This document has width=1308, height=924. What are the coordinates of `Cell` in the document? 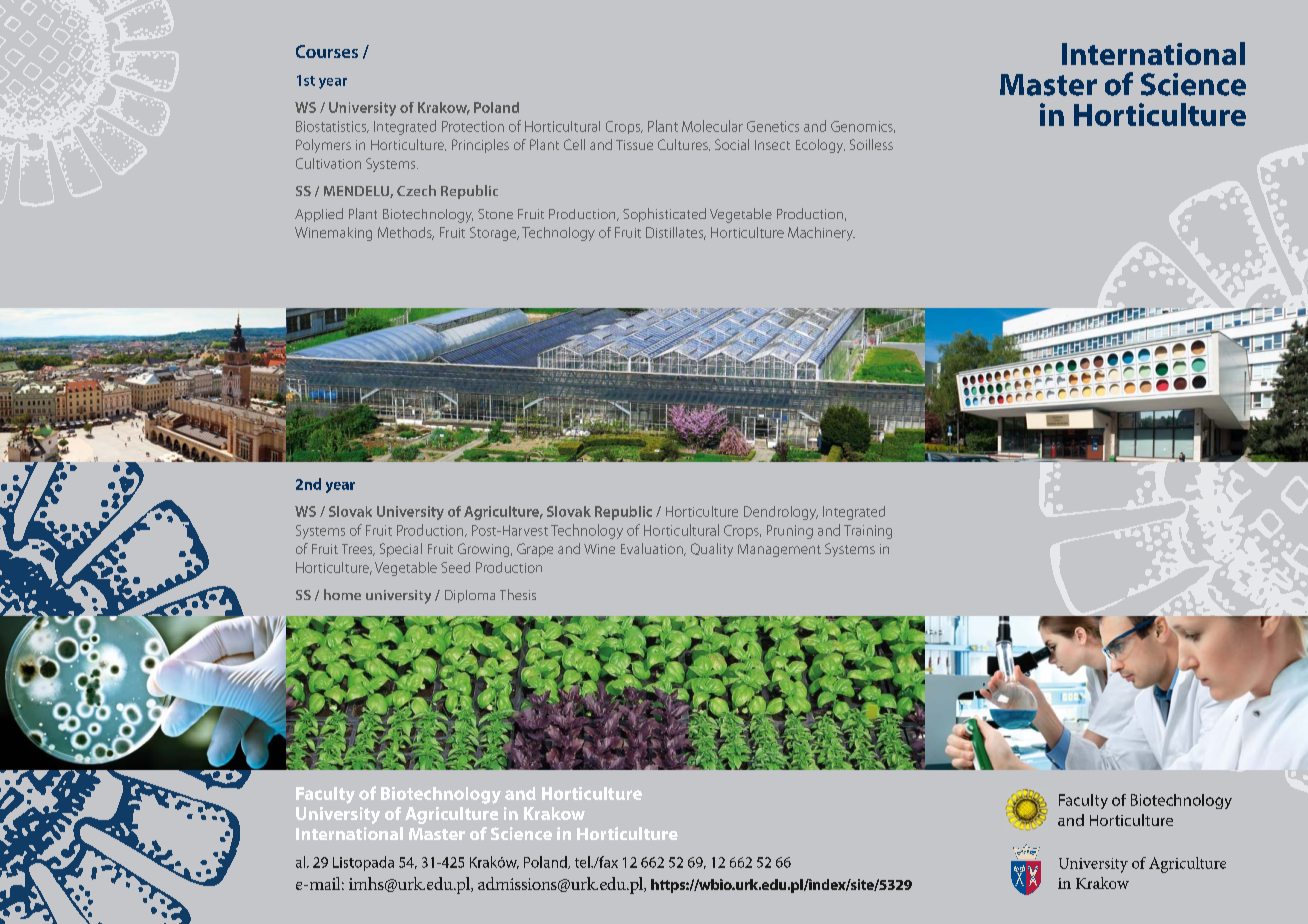 It's located at (574, 144).
